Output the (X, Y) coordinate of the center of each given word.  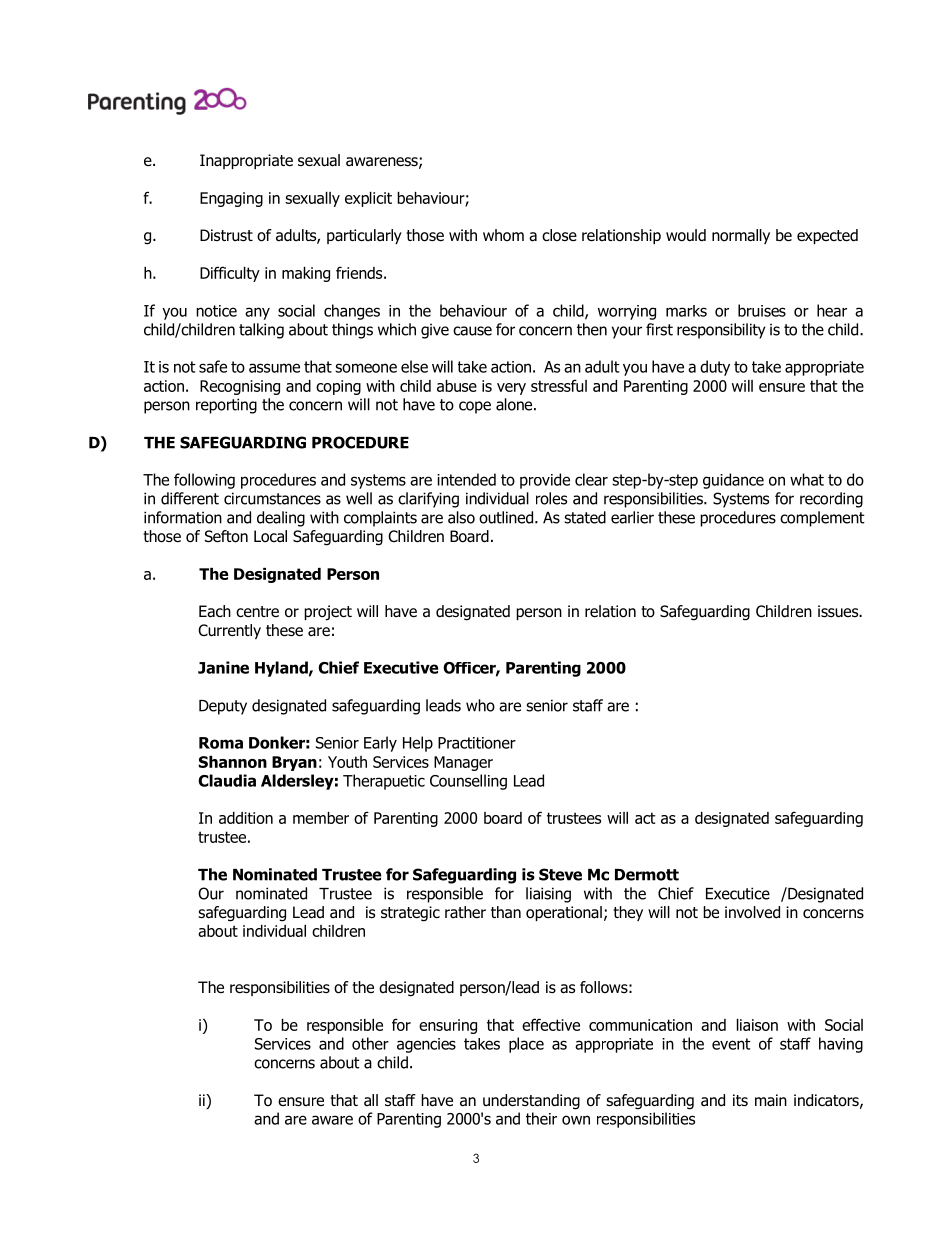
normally (741, 236)
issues (839, 611)
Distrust (226, 235)
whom (503, 235)
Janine (223, 667)
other (370, 1043)
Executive (401, 667)
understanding (531, 1102)
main (771, 1100)
